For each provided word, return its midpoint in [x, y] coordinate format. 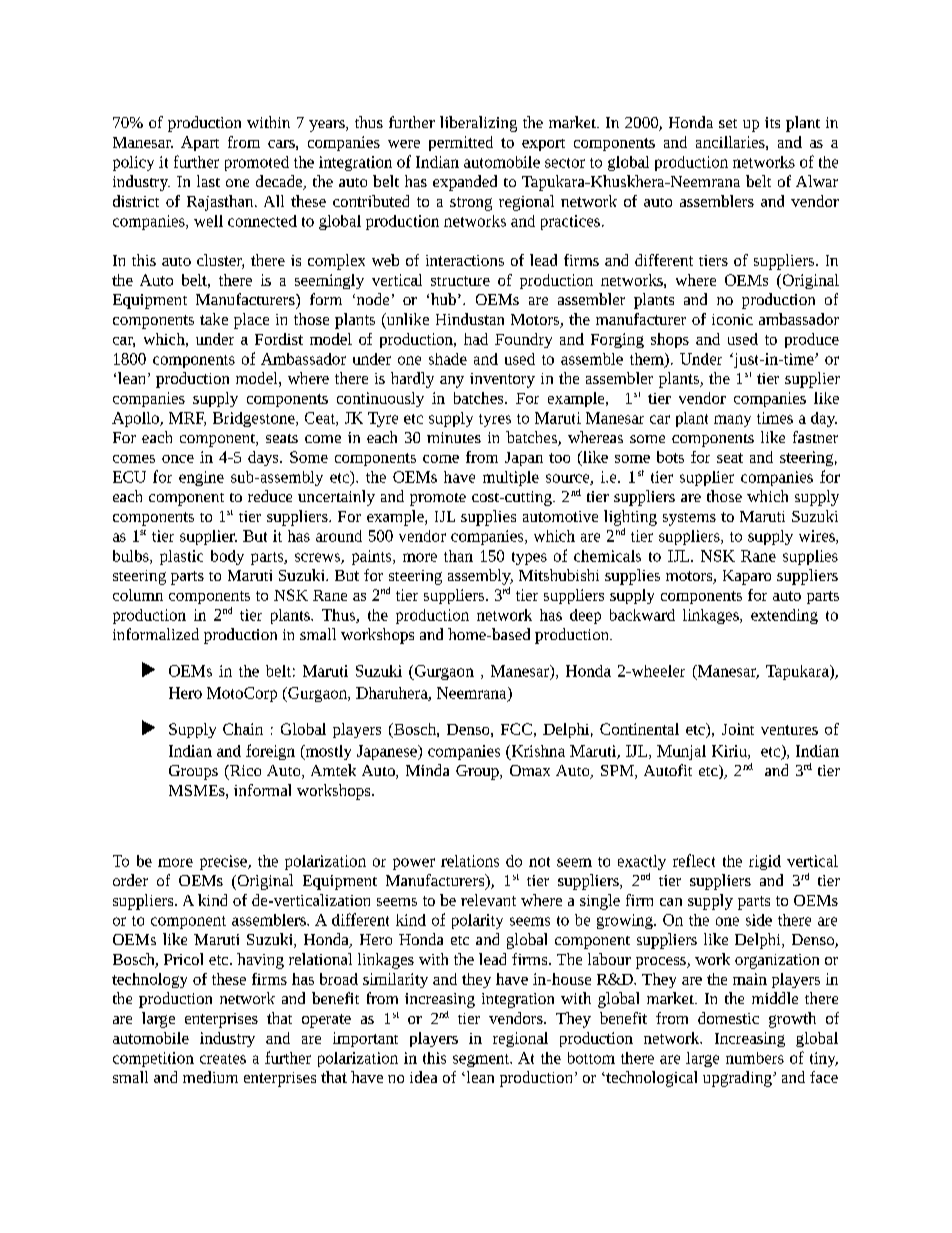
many [732, 421]
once [178, 459]
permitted [461, 143]
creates [223, 1059]
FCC [516, 729]
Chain [243, 729]
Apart [200, 143]
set [728, 123]
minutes [454, 437]
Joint [738, 729]
